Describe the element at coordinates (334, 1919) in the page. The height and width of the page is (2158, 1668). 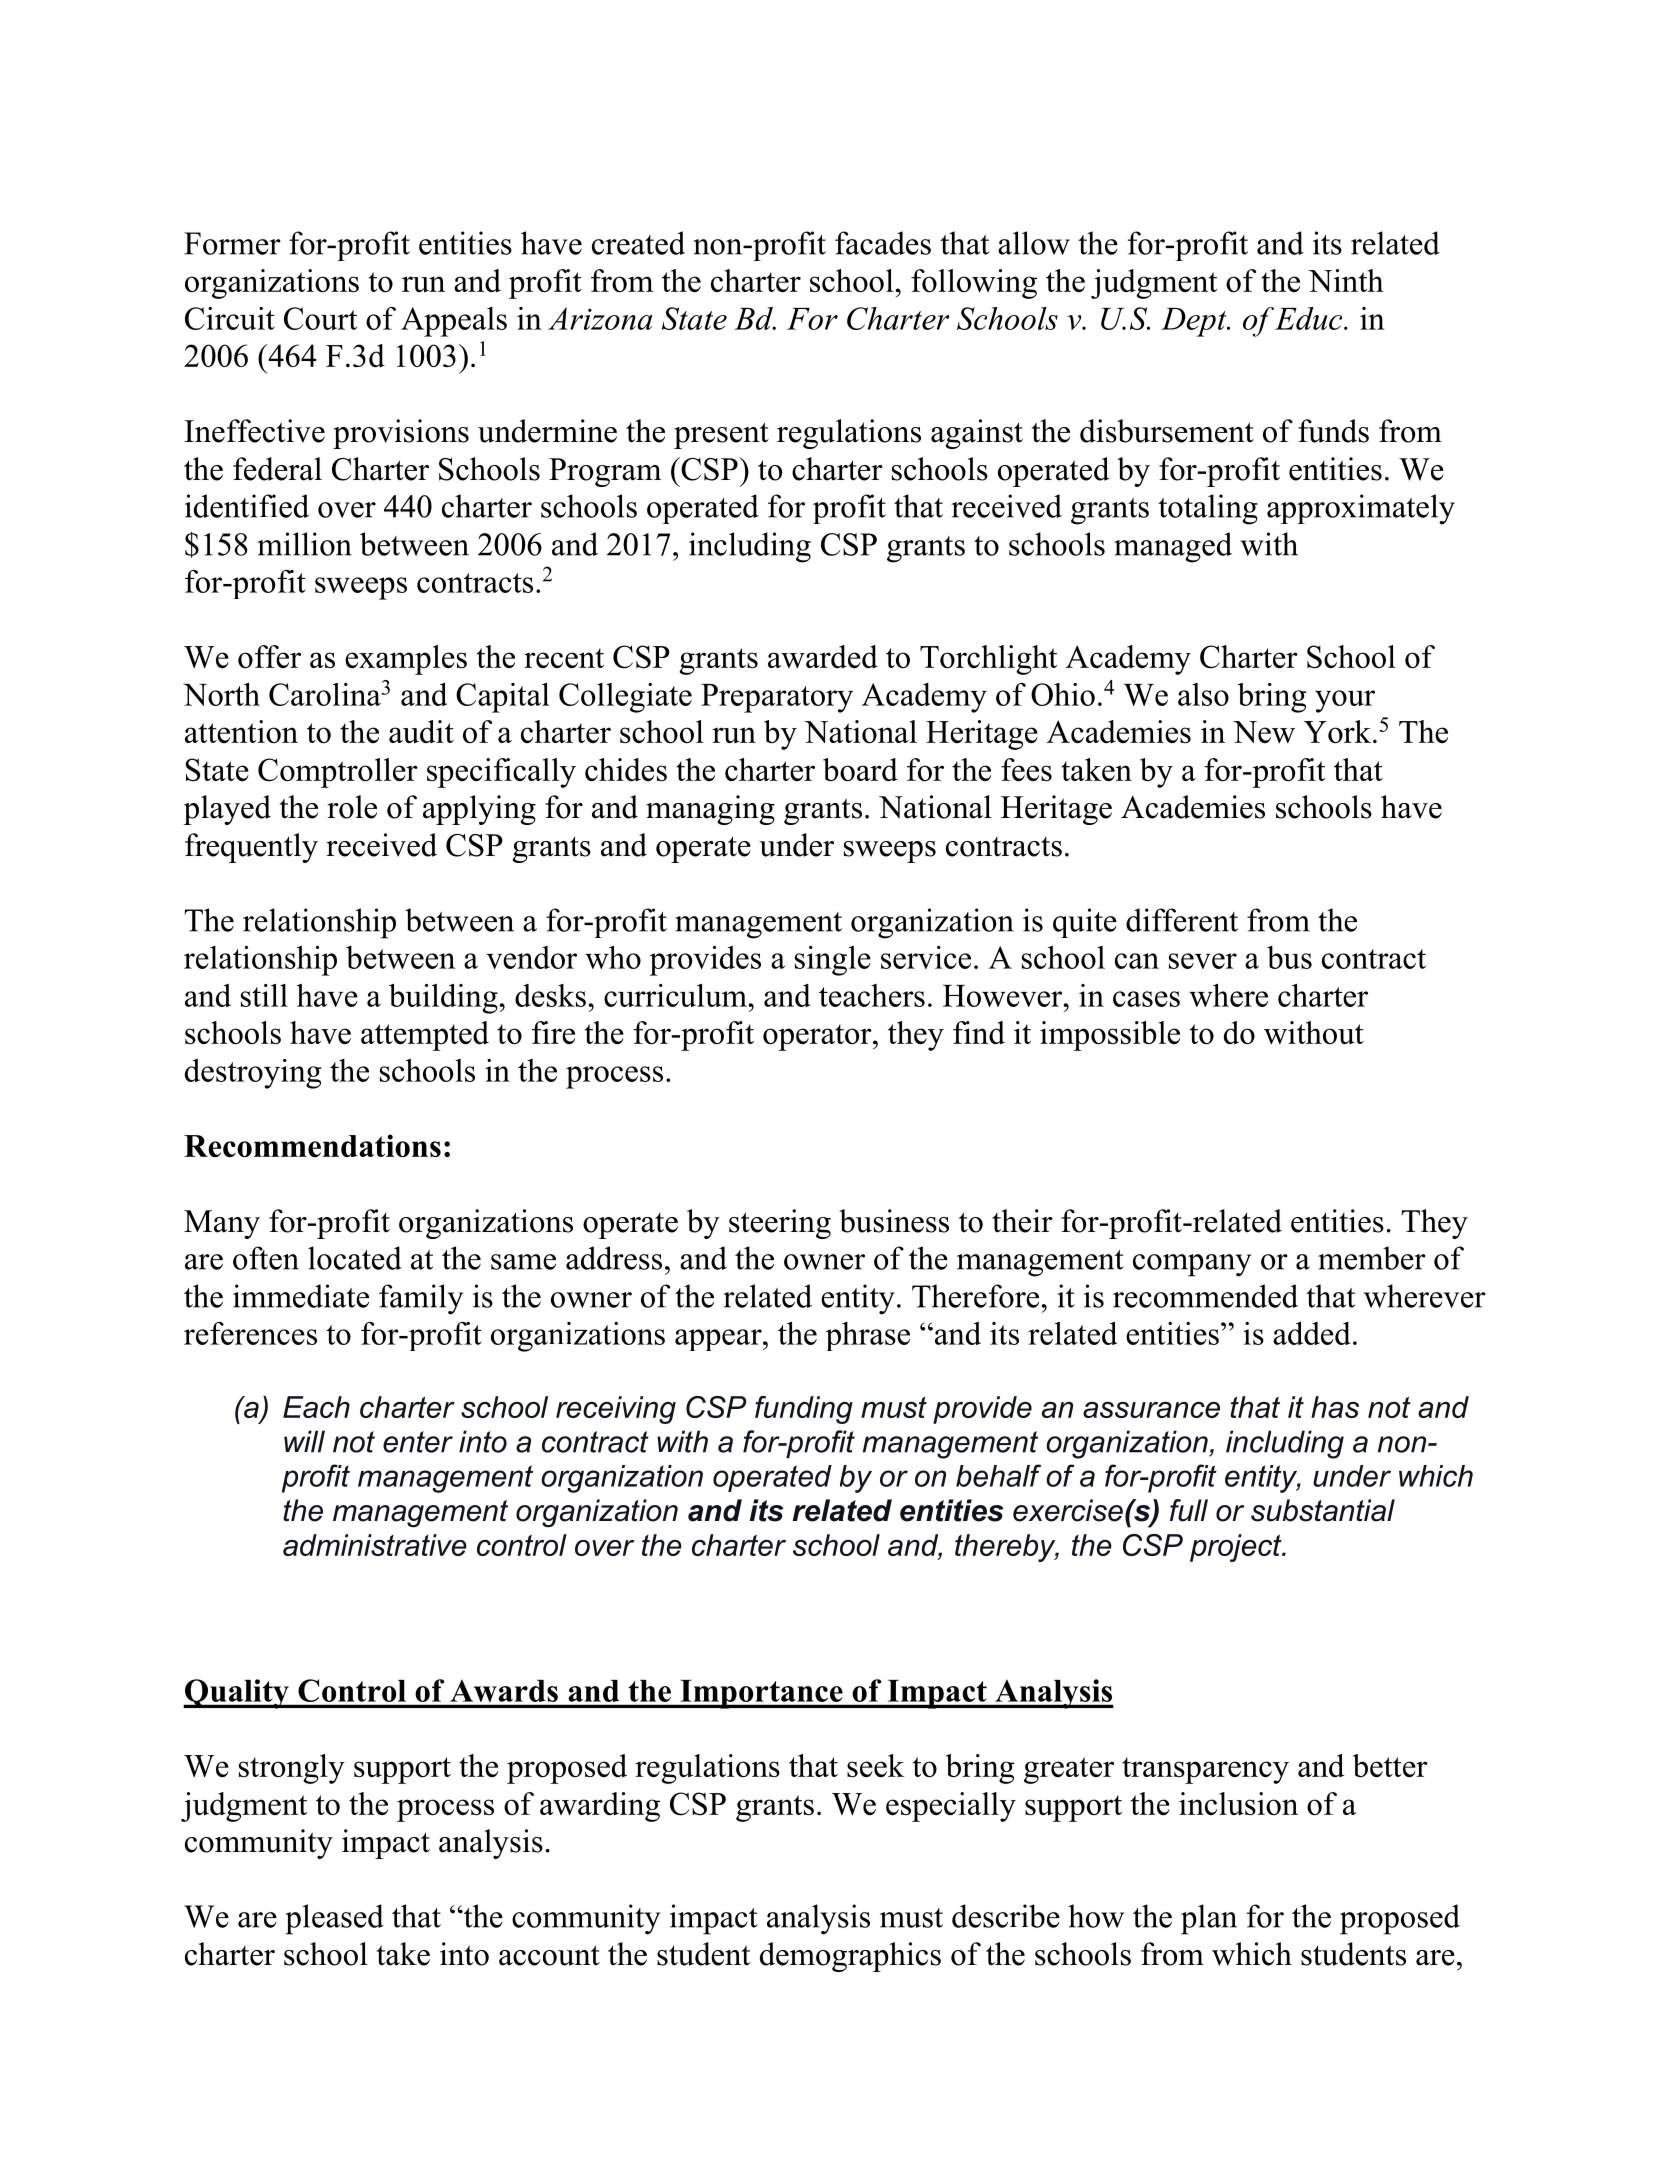
I see `pleased` at that location.
